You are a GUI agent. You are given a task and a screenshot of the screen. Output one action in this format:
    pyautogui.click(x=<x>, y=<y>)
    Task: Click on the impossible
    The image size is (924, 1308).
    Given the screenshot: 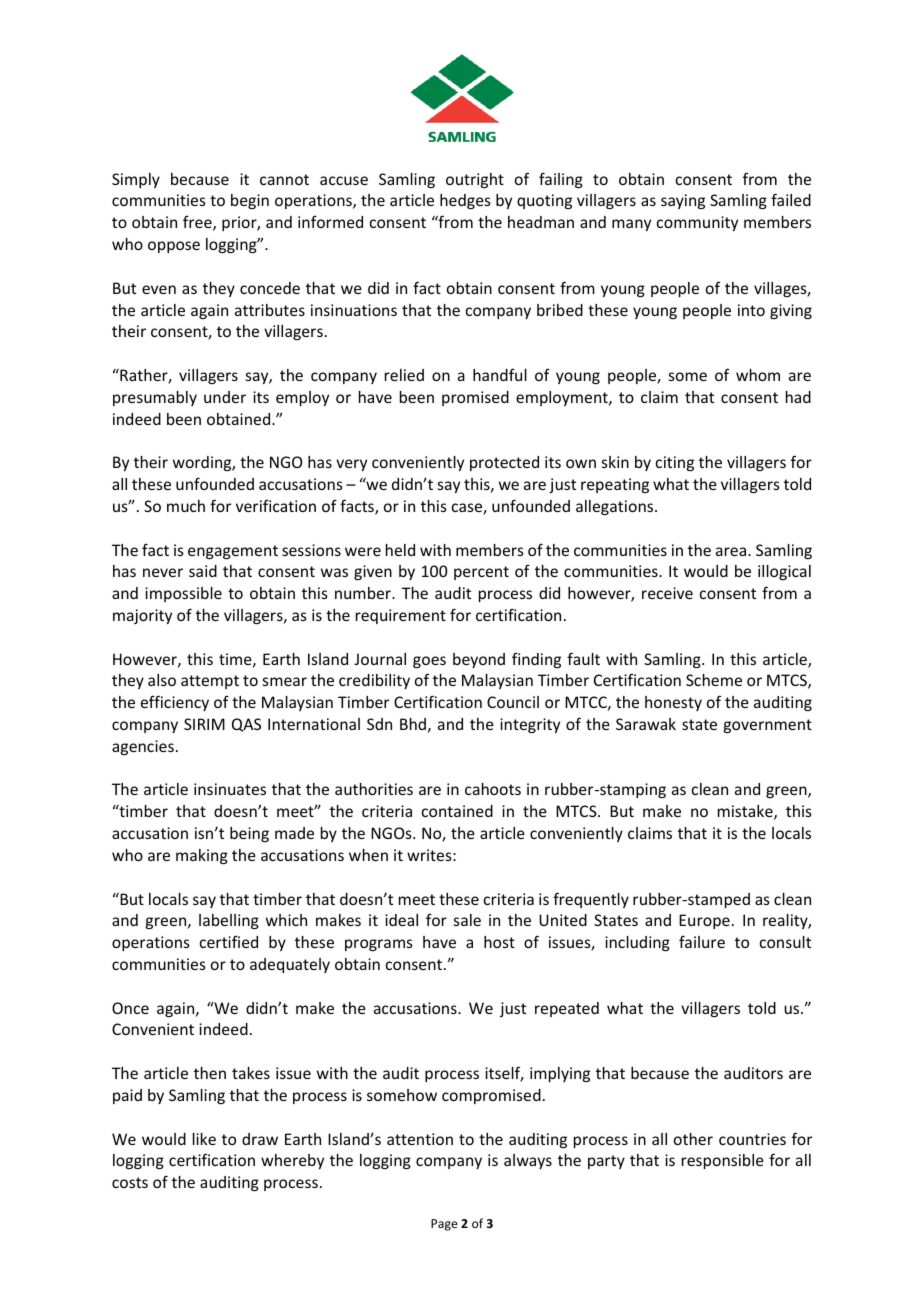 What is the action you would take?
    pyautogui.click(x=183, y=594)
